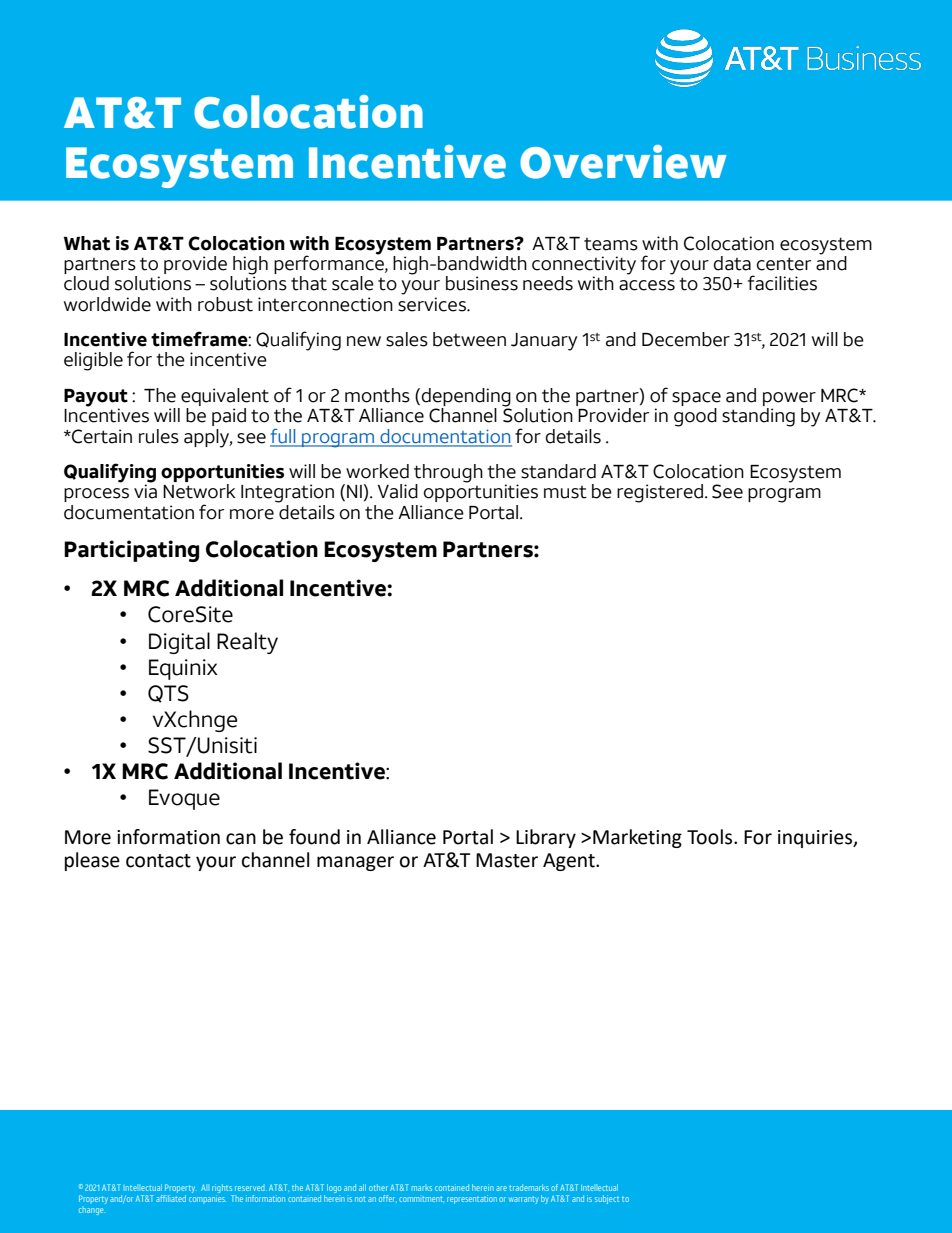 The width and height of the image is (952, 1233). Describe the element at coordinates (623, 162) in the image. I see `Overview` at that location.
